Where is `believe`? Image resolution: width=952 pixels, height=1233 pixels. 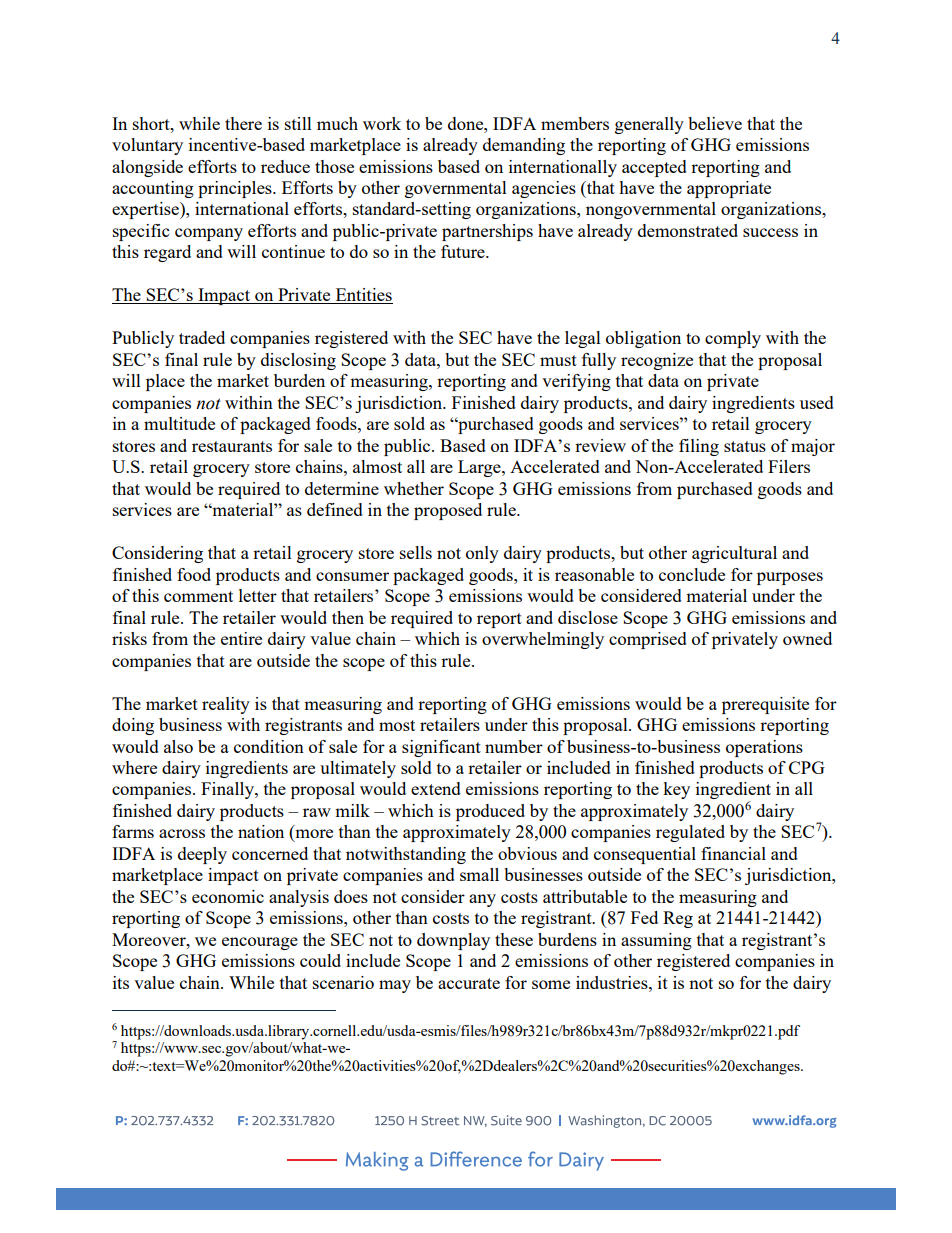
believe is located at coordinates (715, 123).
